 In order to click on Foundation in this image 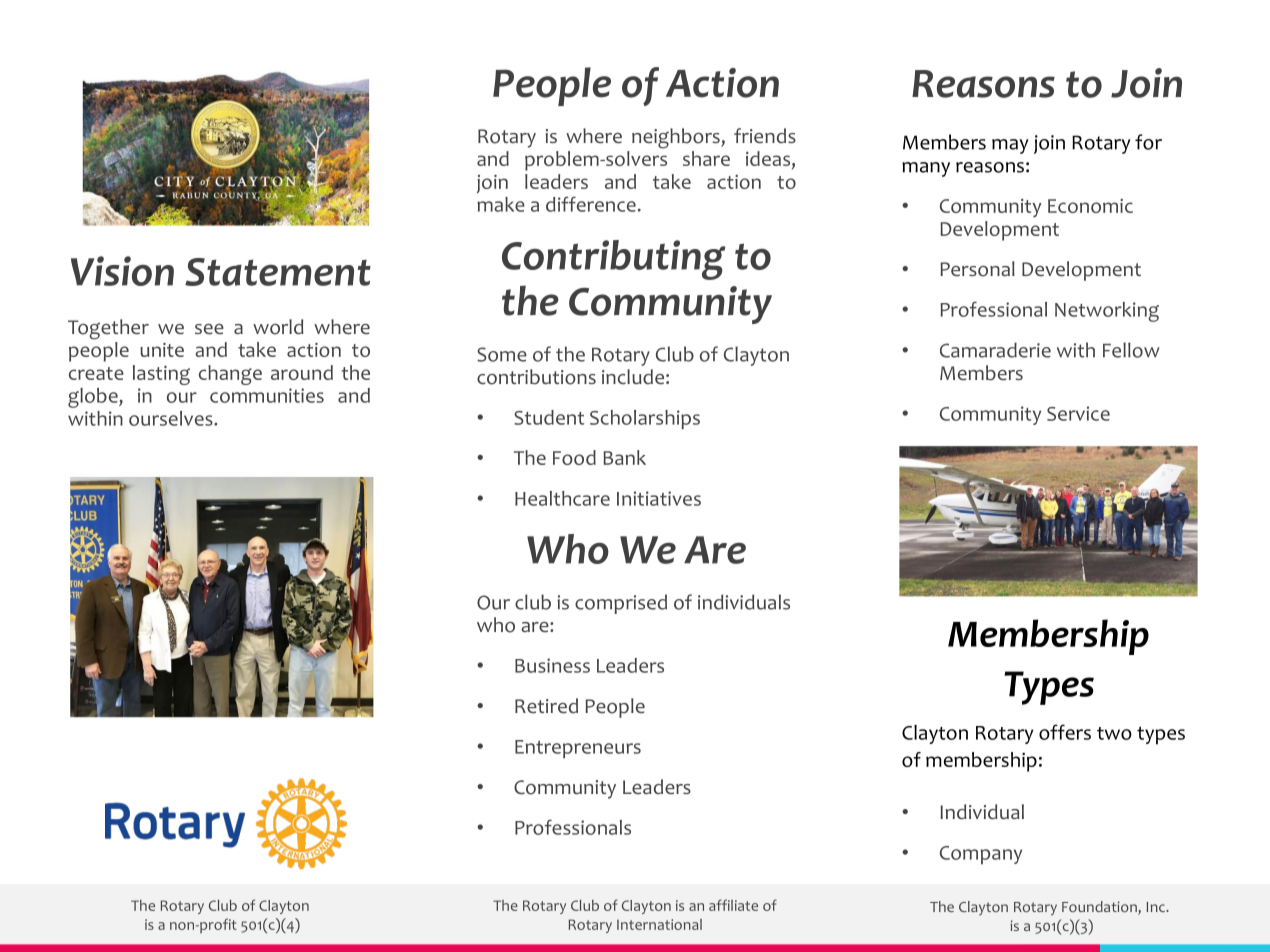, I will do `click(1100, 908)`.
